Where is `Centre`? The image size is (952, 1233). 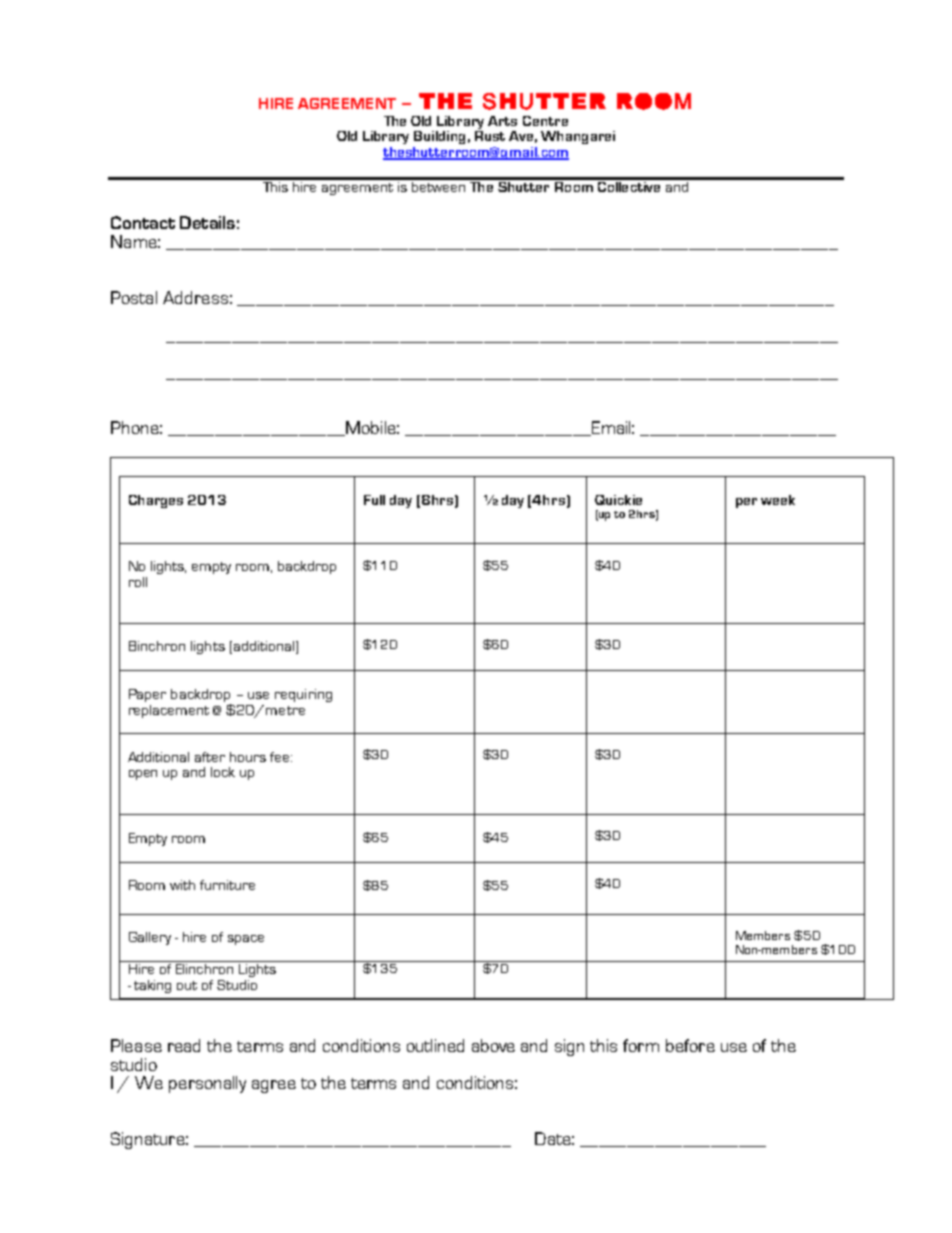 Centre is located at coordinates (545, 121).
